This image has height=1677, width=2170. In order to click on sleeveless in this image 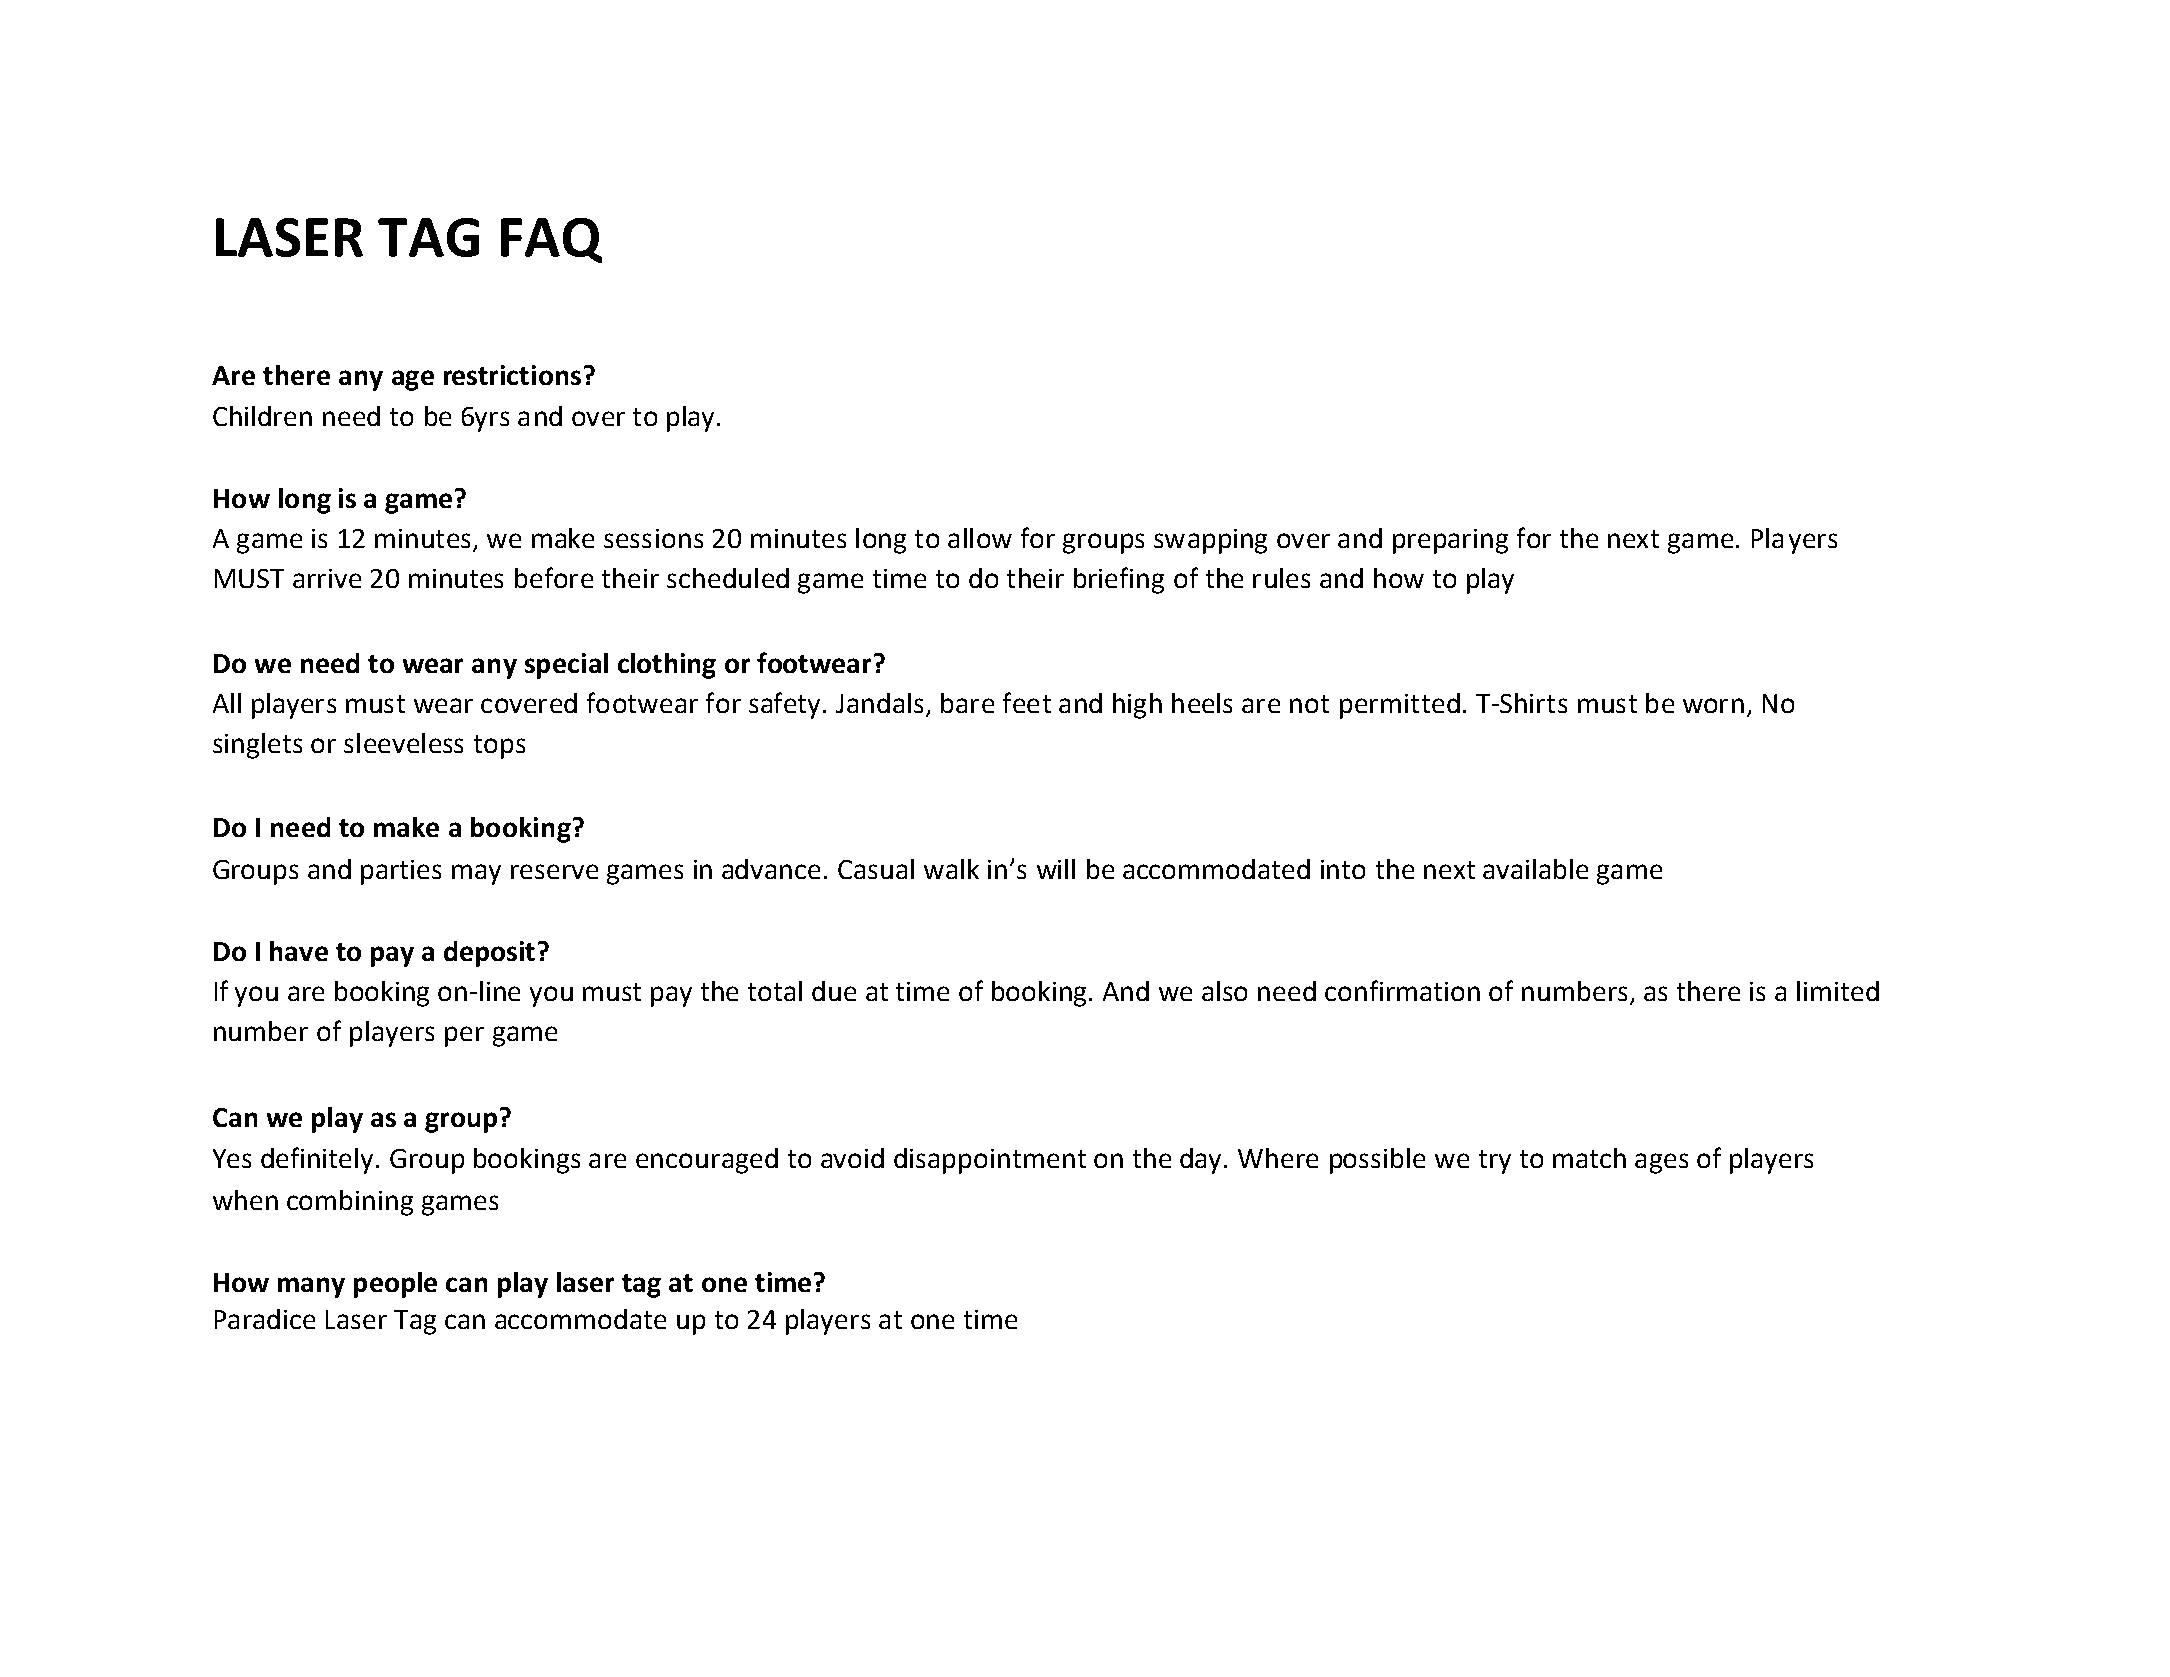, I will do `click(403, 743)`.
